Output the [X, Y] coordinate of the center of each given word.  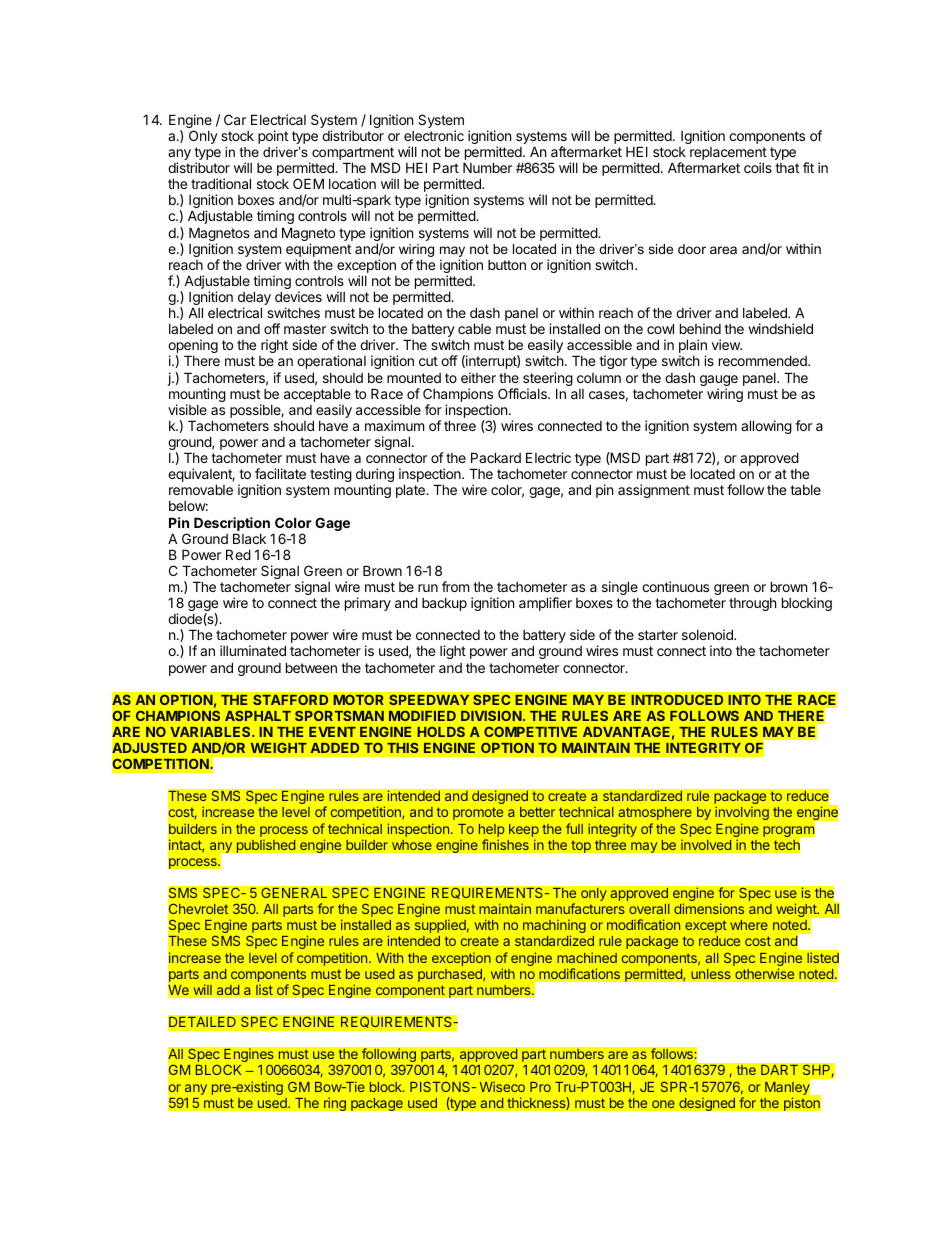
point [273, 137]
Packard [496, 457]
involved [706, 845]
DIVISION [491, 715]
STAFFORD [290, 699]
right [274, 346]
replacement [728, 155]
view [727, 344]
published [266, 846]
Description [232, 524]
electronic [434, 135]
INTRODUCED [677, 700]
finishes [505, 845]
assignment [654, 491]
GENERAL [294, 893]
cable [474, 328]
